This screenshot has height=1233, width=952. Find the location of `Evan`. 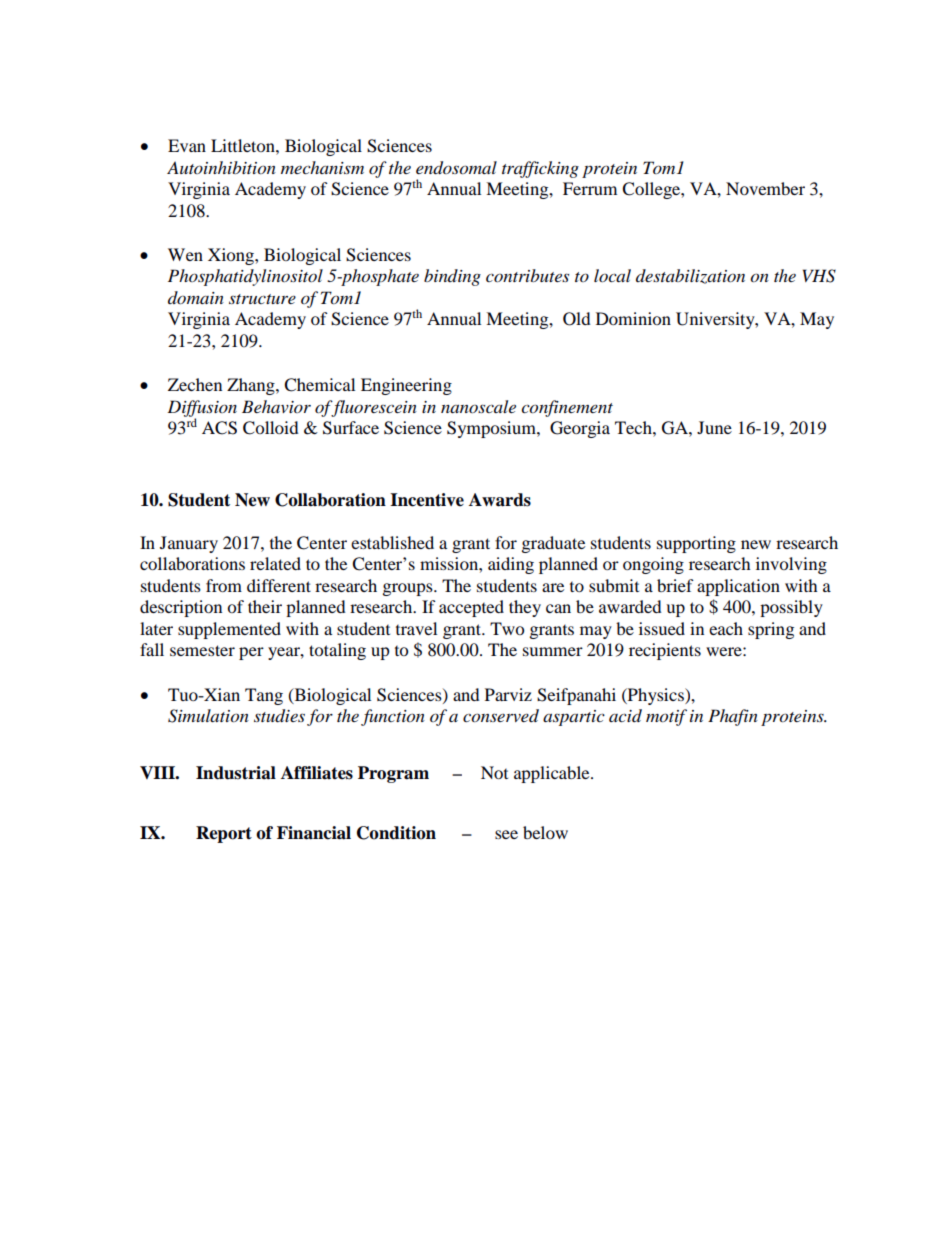

Evan is located at coordinates (187, 145).
